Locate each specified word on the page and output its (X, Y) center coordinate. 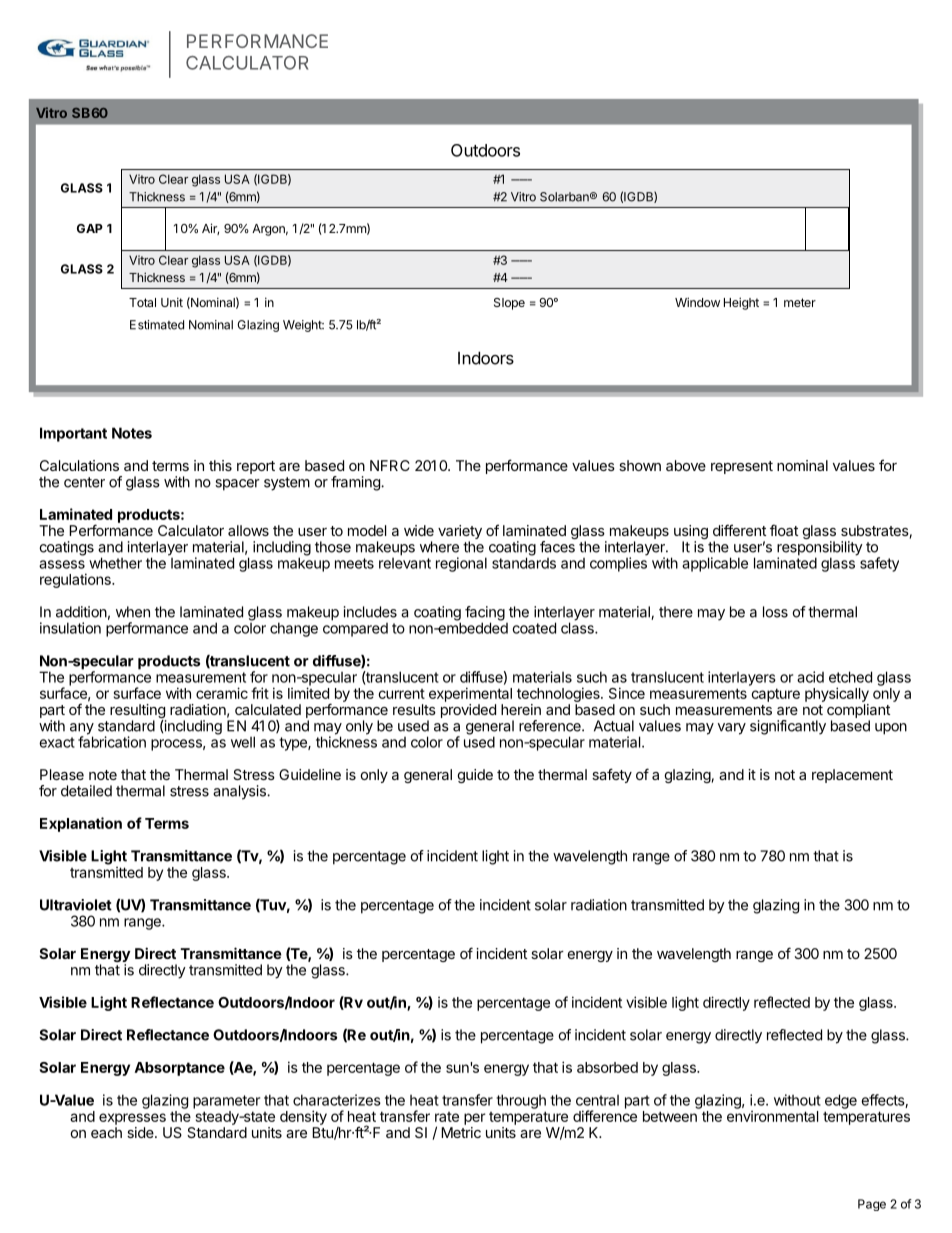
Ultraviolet (76, 905)
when (133, 612)
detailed (86, 791)
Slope (509, 304)
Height (741, 303)
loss (775, 612)
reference (551, 726)
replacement (852, 776)
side (141, 1132)
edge (841, 1101)
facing (485, 614)
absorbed (607, 1067)
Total (142, 302)
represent (742, 467)
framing (356, 483)
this (220, 465)
